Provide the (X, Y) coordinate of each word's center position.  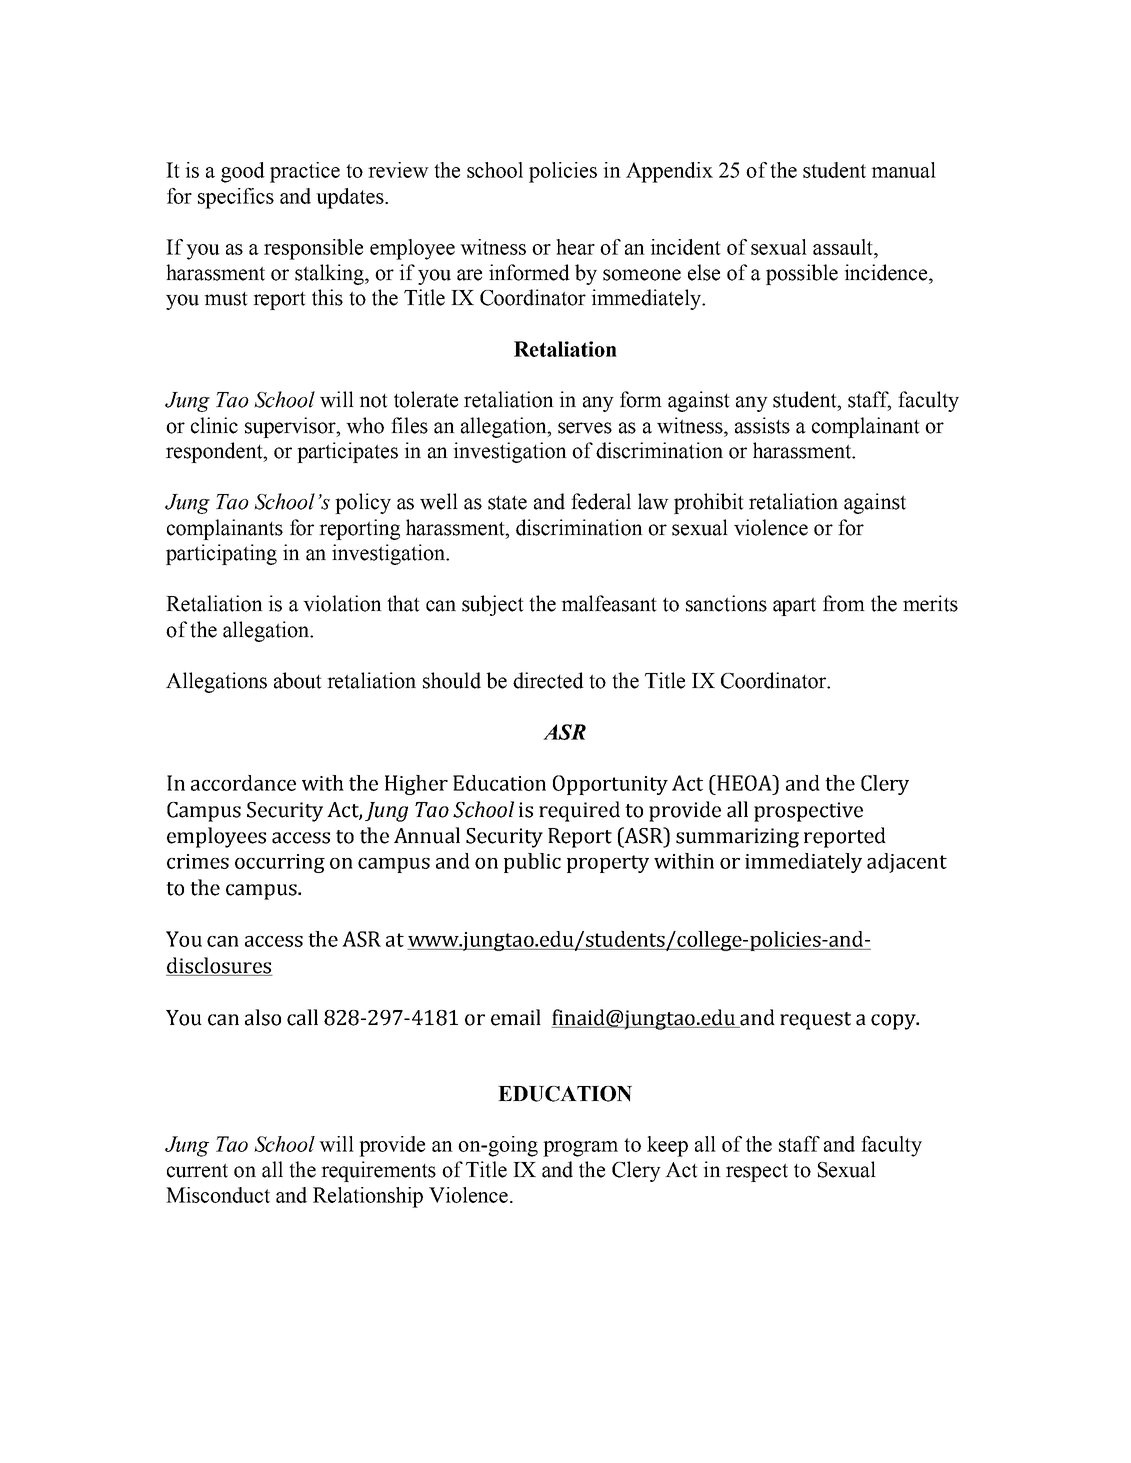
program (580, 1149)
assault (844, 247)
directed (548, 680)
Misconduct (218, 1195)
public (532, 863)
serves (585, 428)
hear (575, 247)
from (844, 603)
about (298, 680)
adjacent (907, 863)
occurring (280, 863)
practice (305, 172)
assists (762, 425)
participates (347, 452)
